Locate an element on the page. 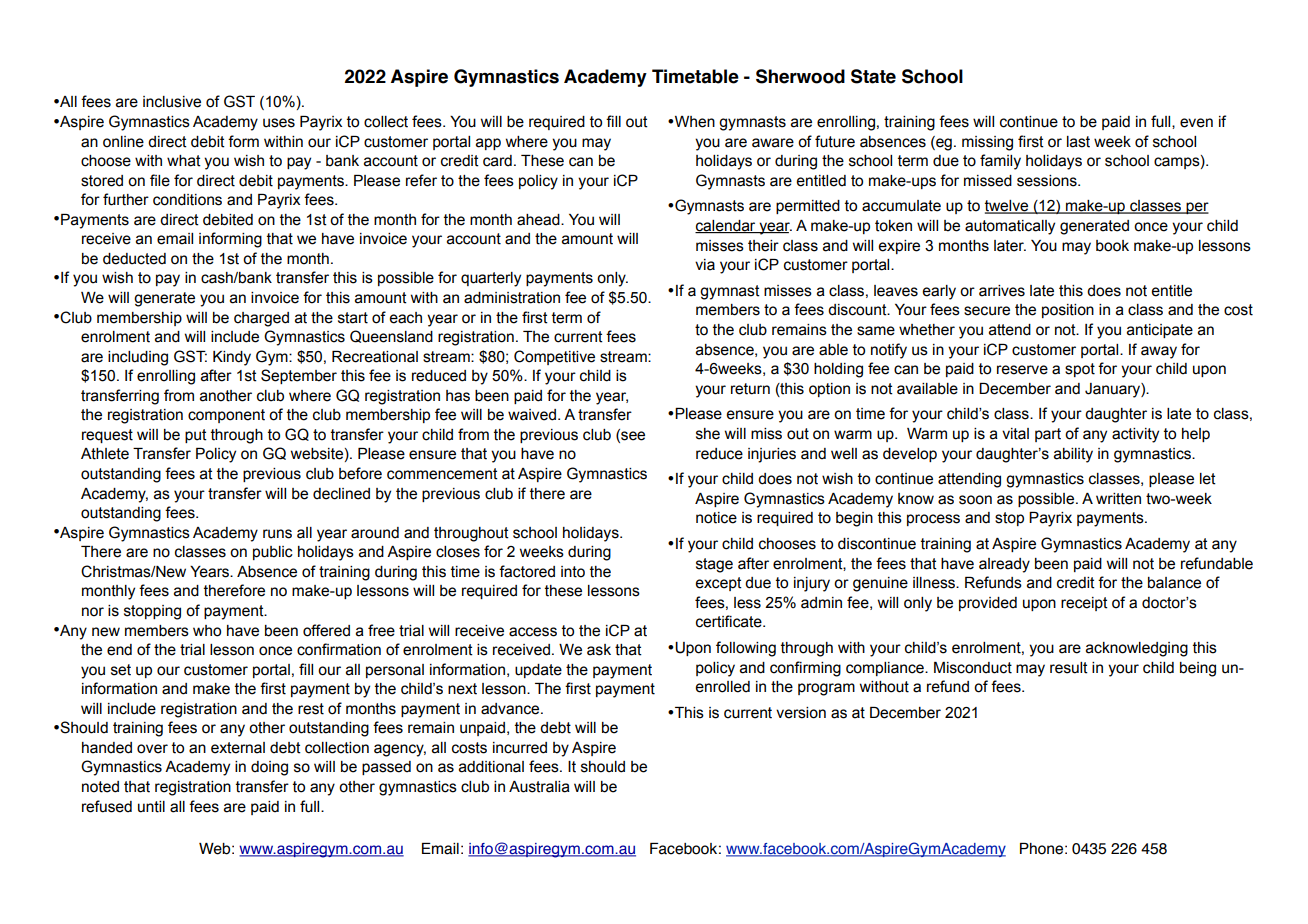  ask is located at coordinates (599, 650).
